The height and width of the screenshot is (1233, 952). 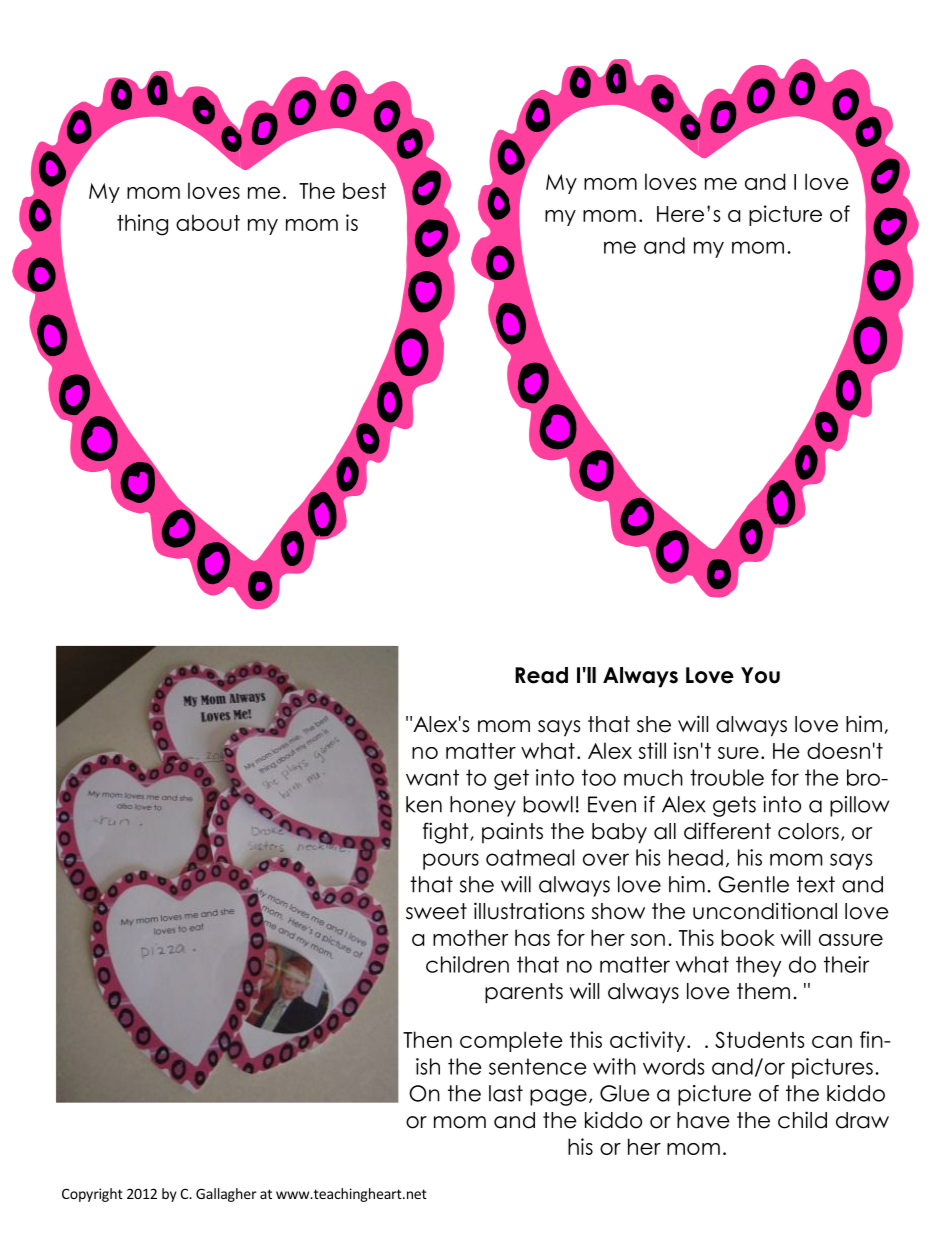 What do you see at coordinates (652, 750) in the screenshot?
I see `still` at bounding box center [652, 750].
